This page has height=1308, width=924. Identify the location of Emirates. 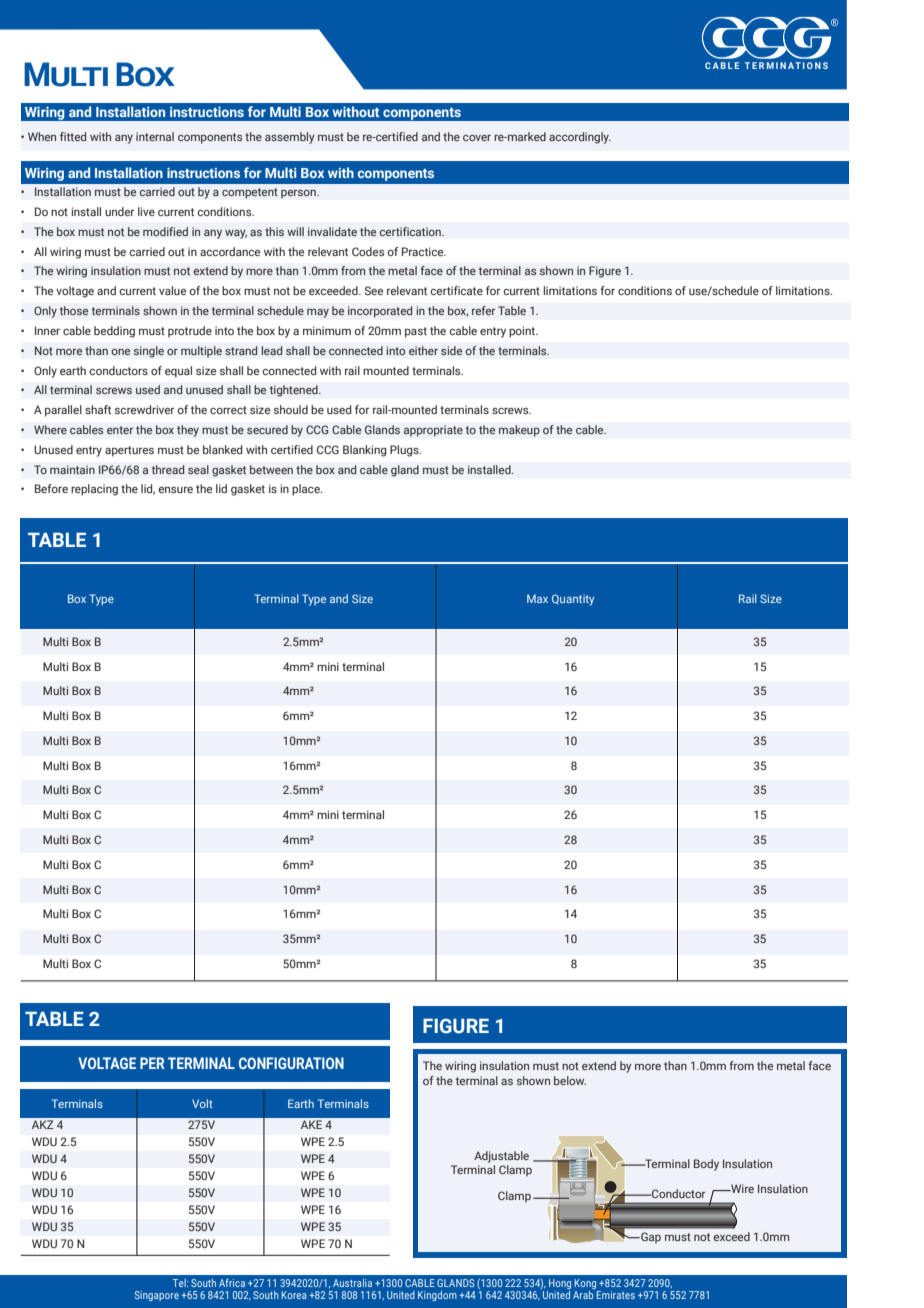
(615, 1295).
